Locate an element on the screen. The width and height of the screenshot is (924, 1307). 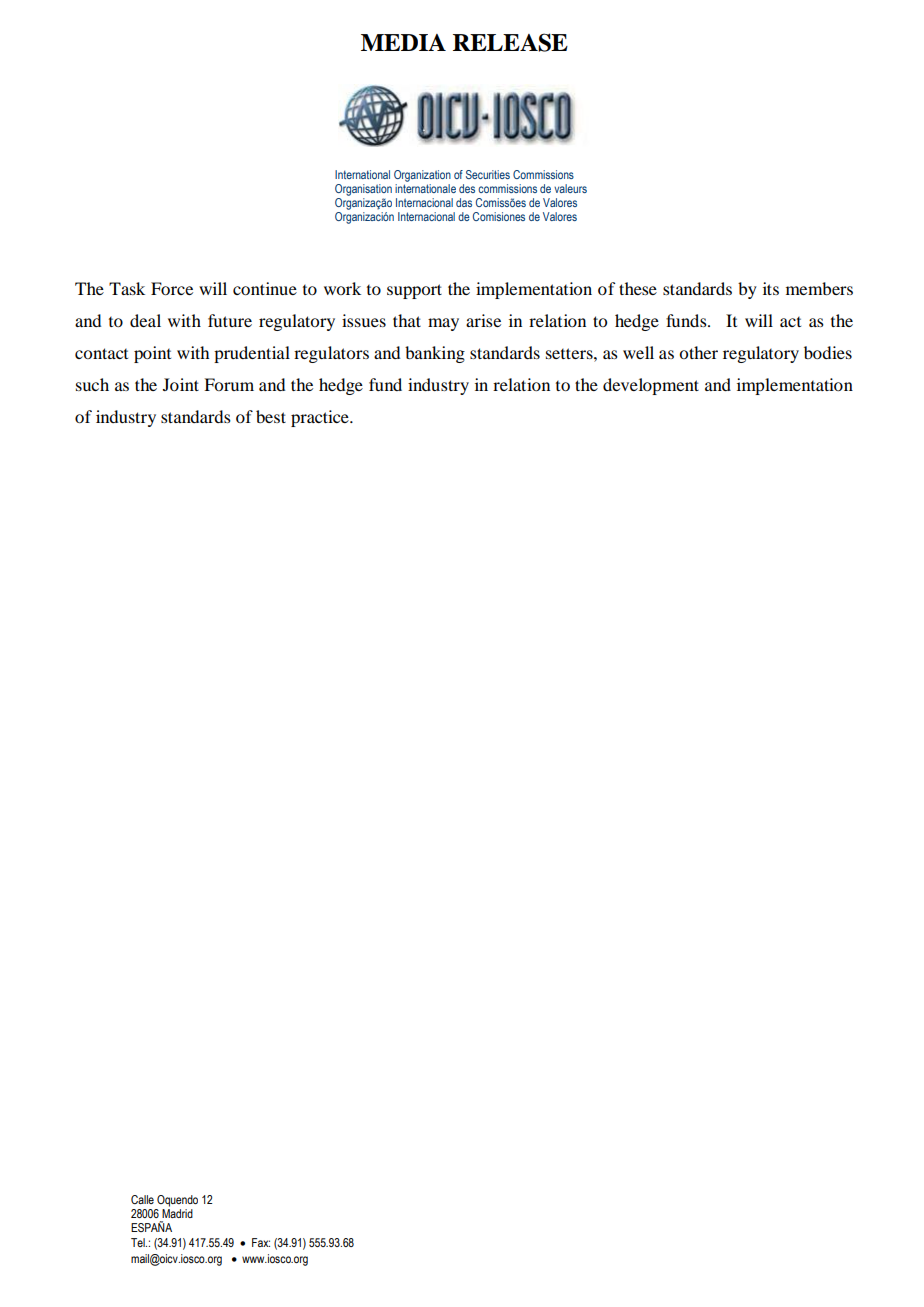
best is located at coordinates (271, 416).
